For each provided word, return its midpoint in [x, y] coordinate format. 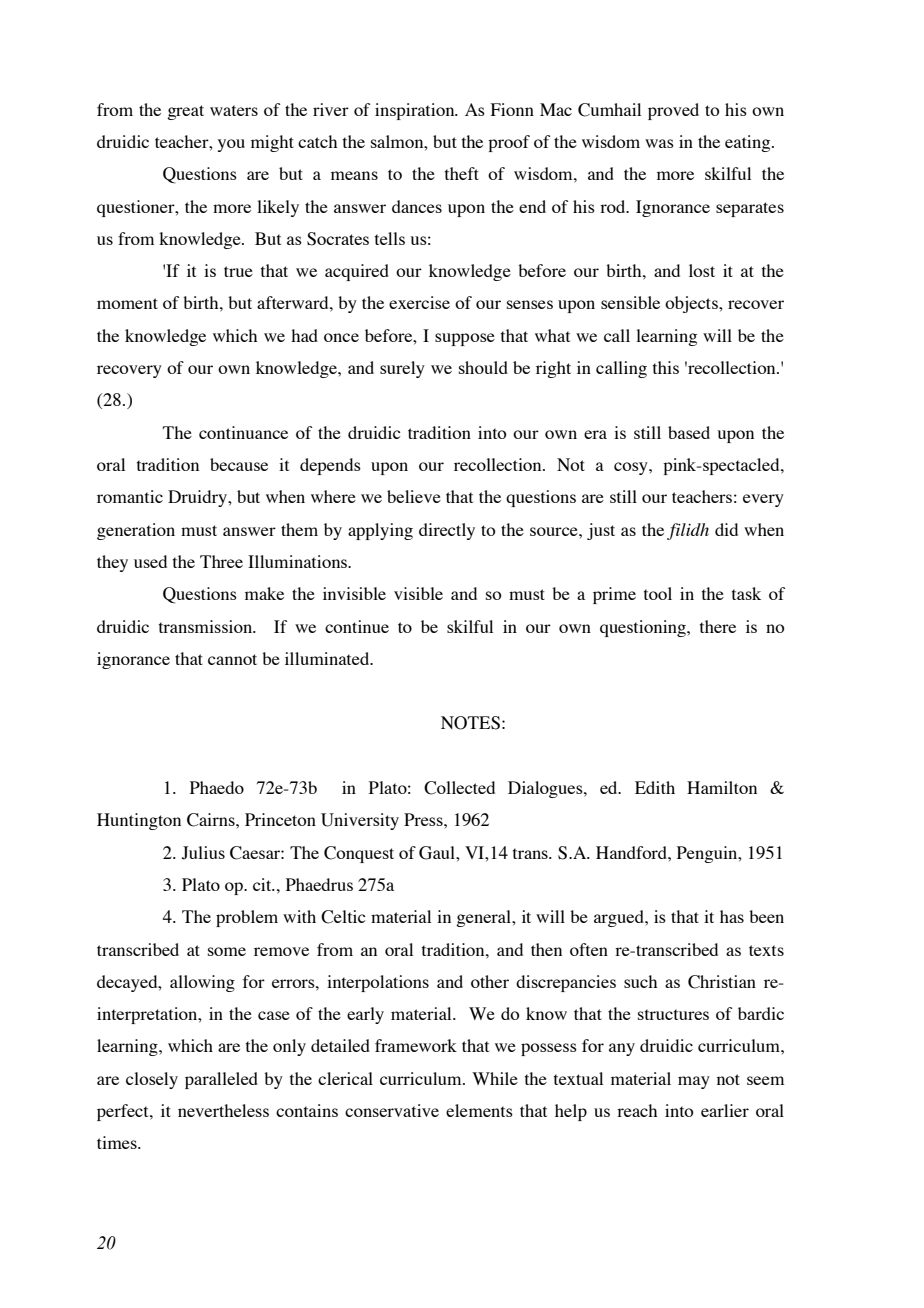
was [659, 143]
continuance [243, 432]
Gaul [438, 853]
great [185, 112]
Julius [203, 853]
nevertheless [223, 1110]
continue [357, 626]
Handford [632, 852]
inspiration [416, 111]
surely [402, 369]
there [718, 626]
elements [479, 1110]
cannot [232, 659]
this [666, 367]
